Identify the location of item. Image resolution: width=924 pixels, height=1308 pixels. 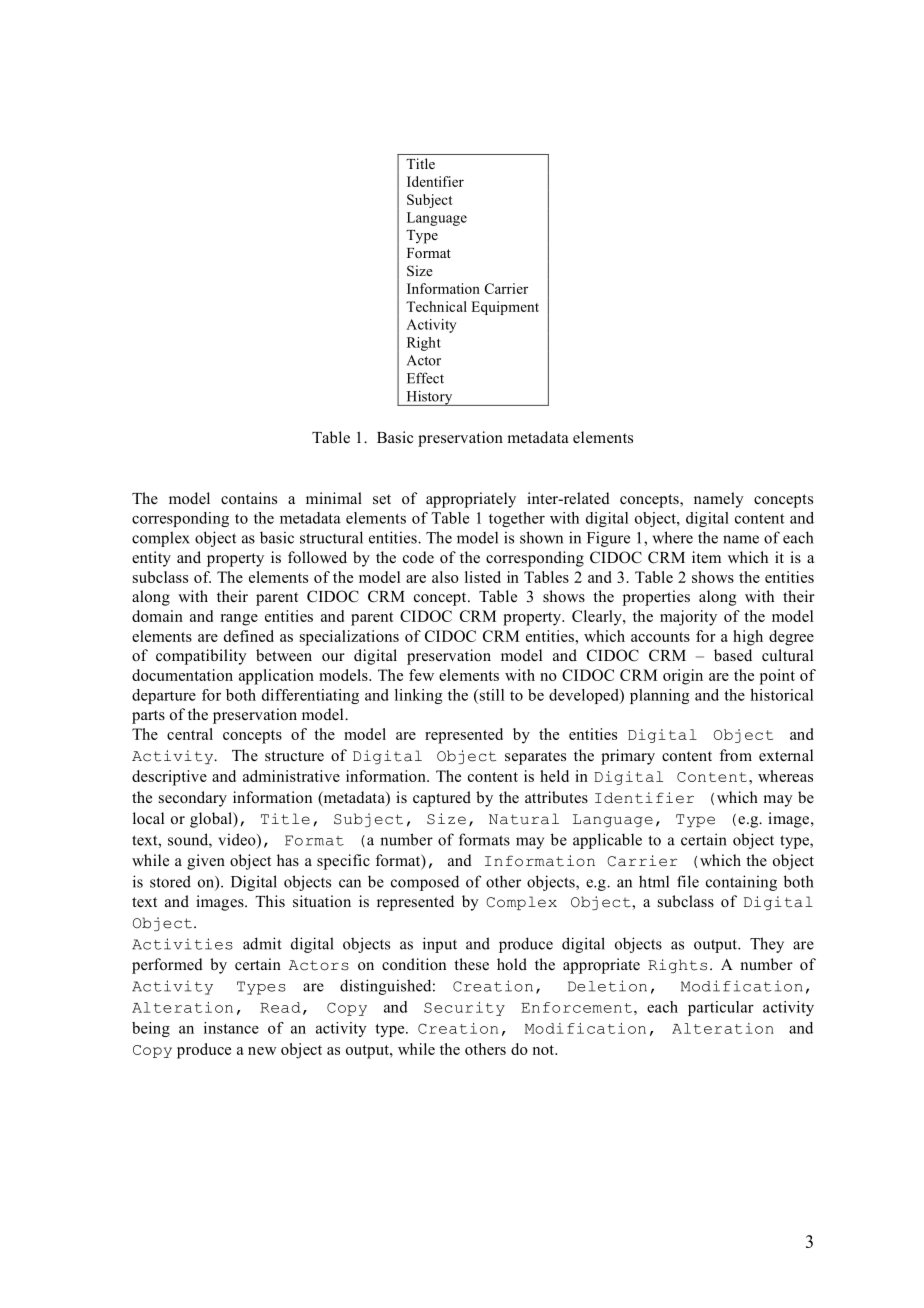
(706, 557).
